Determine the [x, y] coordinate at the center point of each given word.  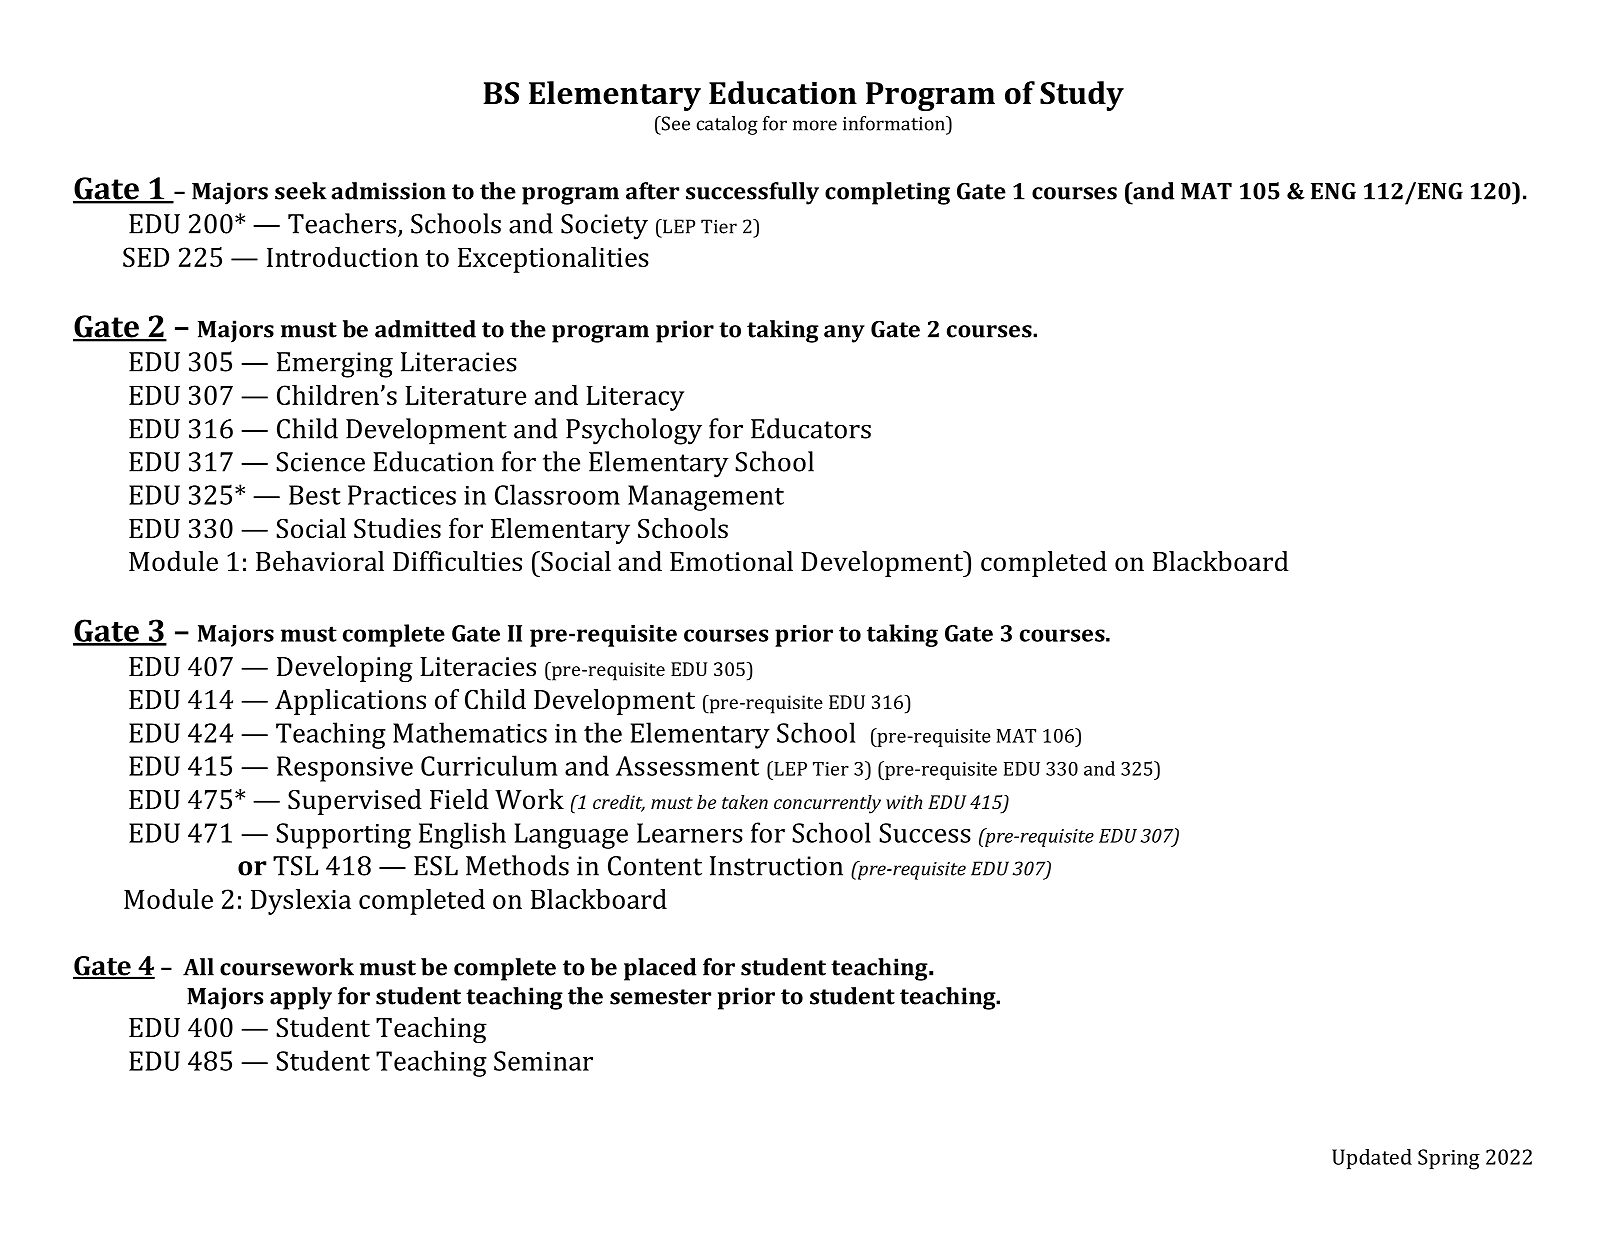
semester [660, 997]
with [904, 802]
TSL [295, 866]
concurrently [827, 804]
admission [388, 191]
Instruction [776, 866]
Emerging [335, 365]
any [844, 334]
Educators [811, 428]
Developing [345, 669]
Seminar [543, 1061]
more [815, 125]
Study [1082, 96]
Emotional [731, 561]
